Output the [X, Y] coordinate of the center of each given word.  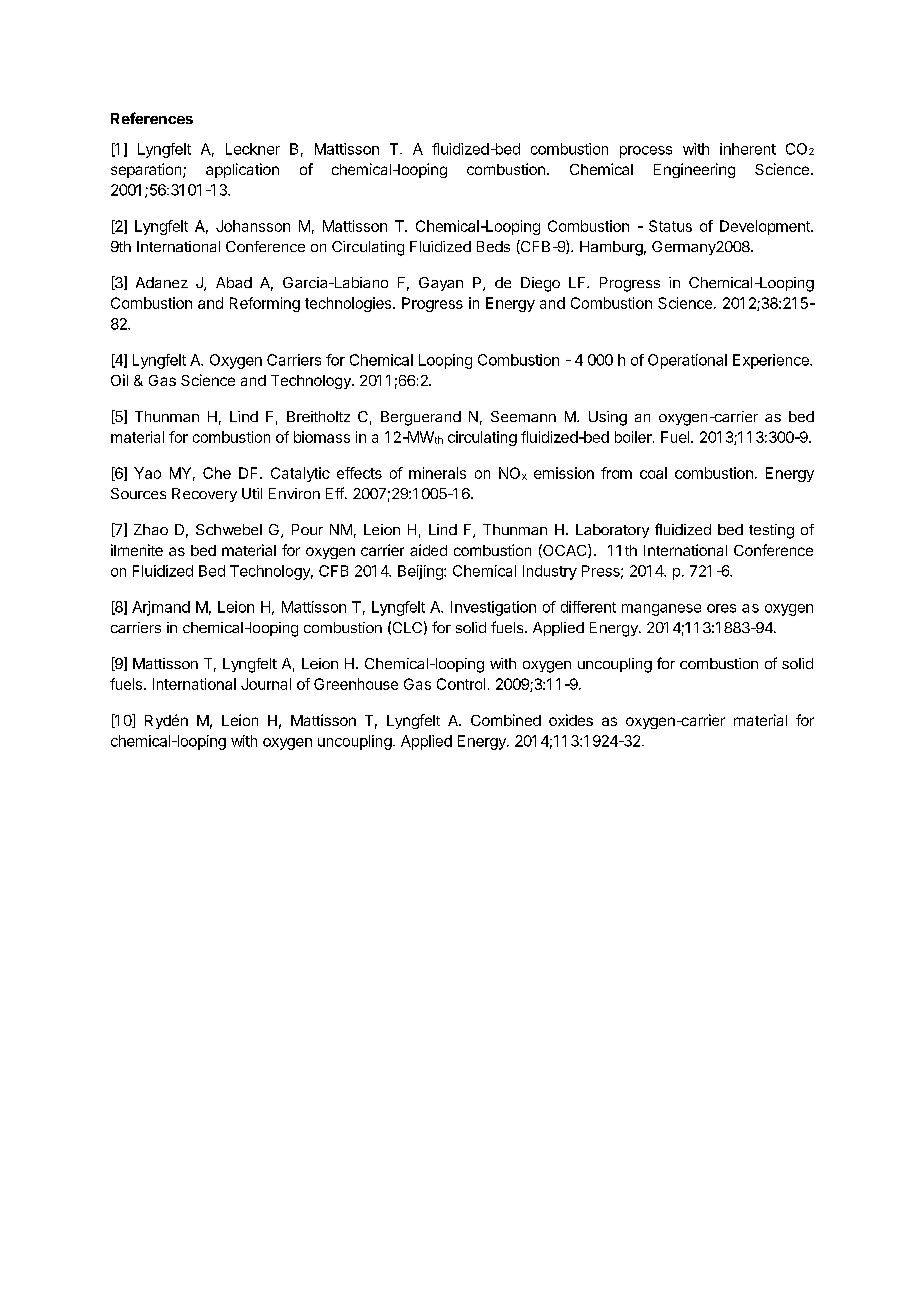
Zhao [151, 529]
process [646, 152]
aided [428, 550]
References [152, 118]
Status [670, 226]
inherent [748, 149]
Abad [234, 282]
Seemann [523, 416]
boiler [634, 437]
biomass [322, 437]
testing [771, 531]
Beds [493, 246]
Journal [266, 684]
